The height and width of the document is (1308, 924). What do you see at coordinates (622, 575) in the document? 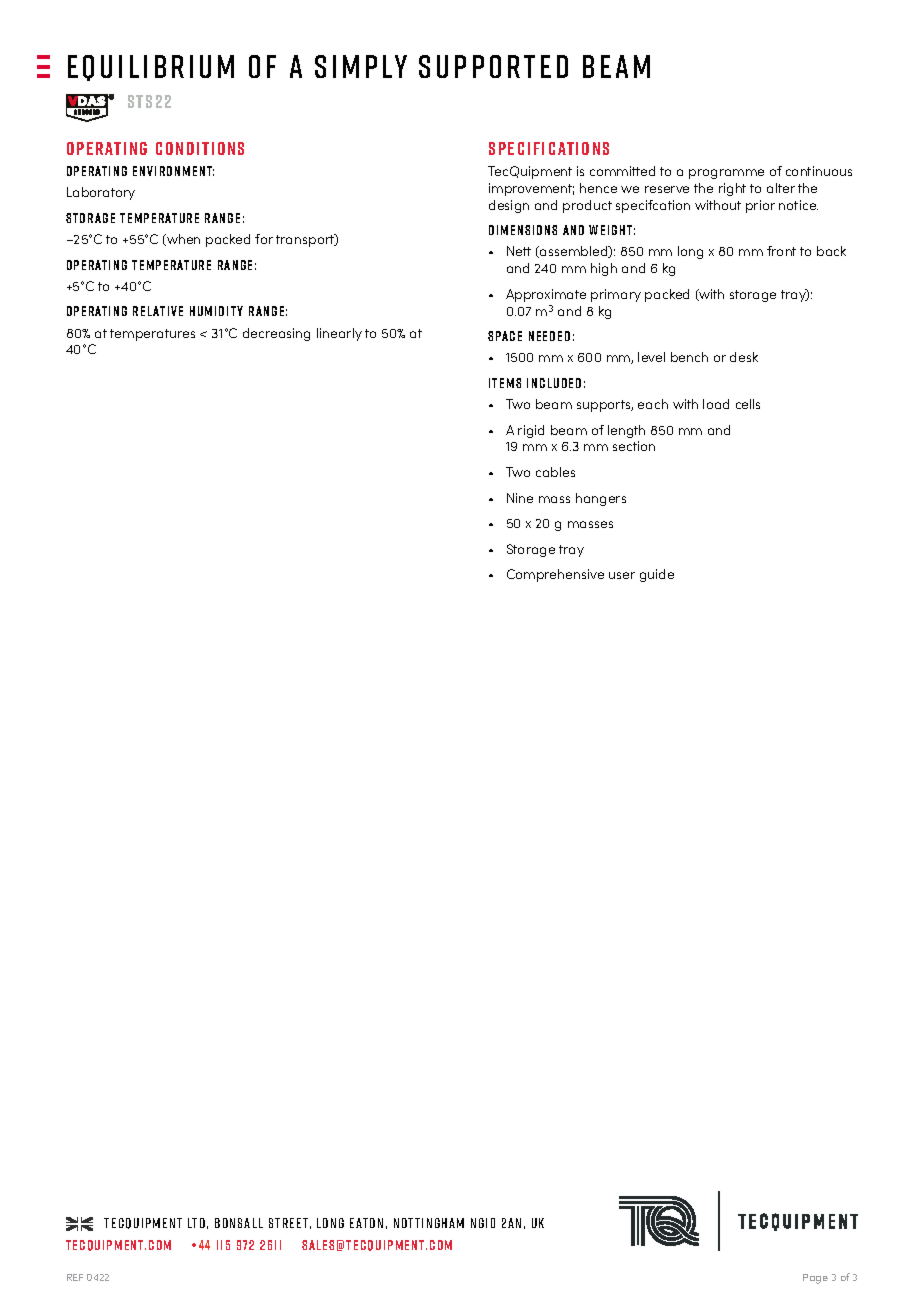
I see `user` at bounding box center [622, 575].
